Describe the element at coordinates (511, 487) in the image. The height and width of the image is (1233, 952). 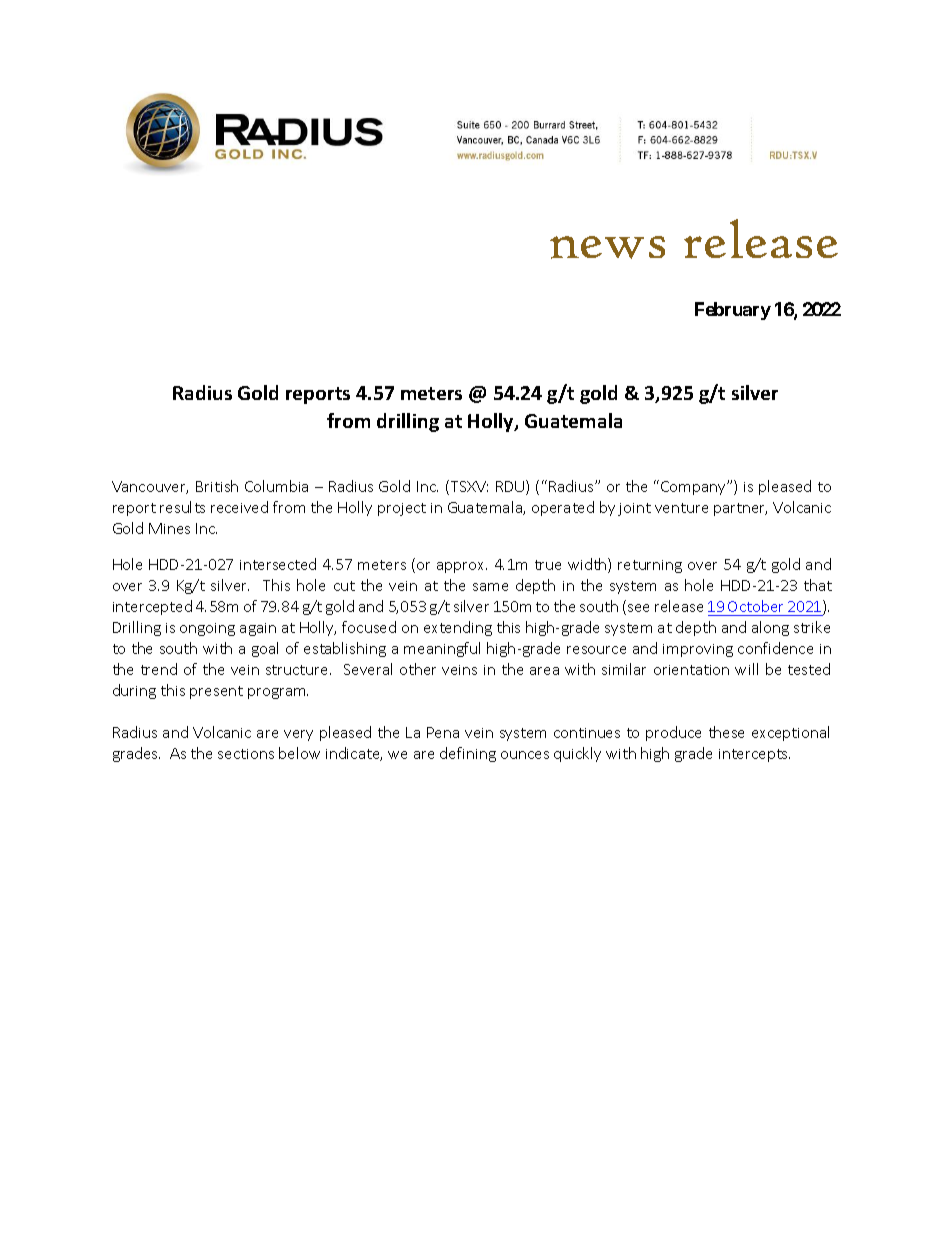
I see `RDU` at that location.
